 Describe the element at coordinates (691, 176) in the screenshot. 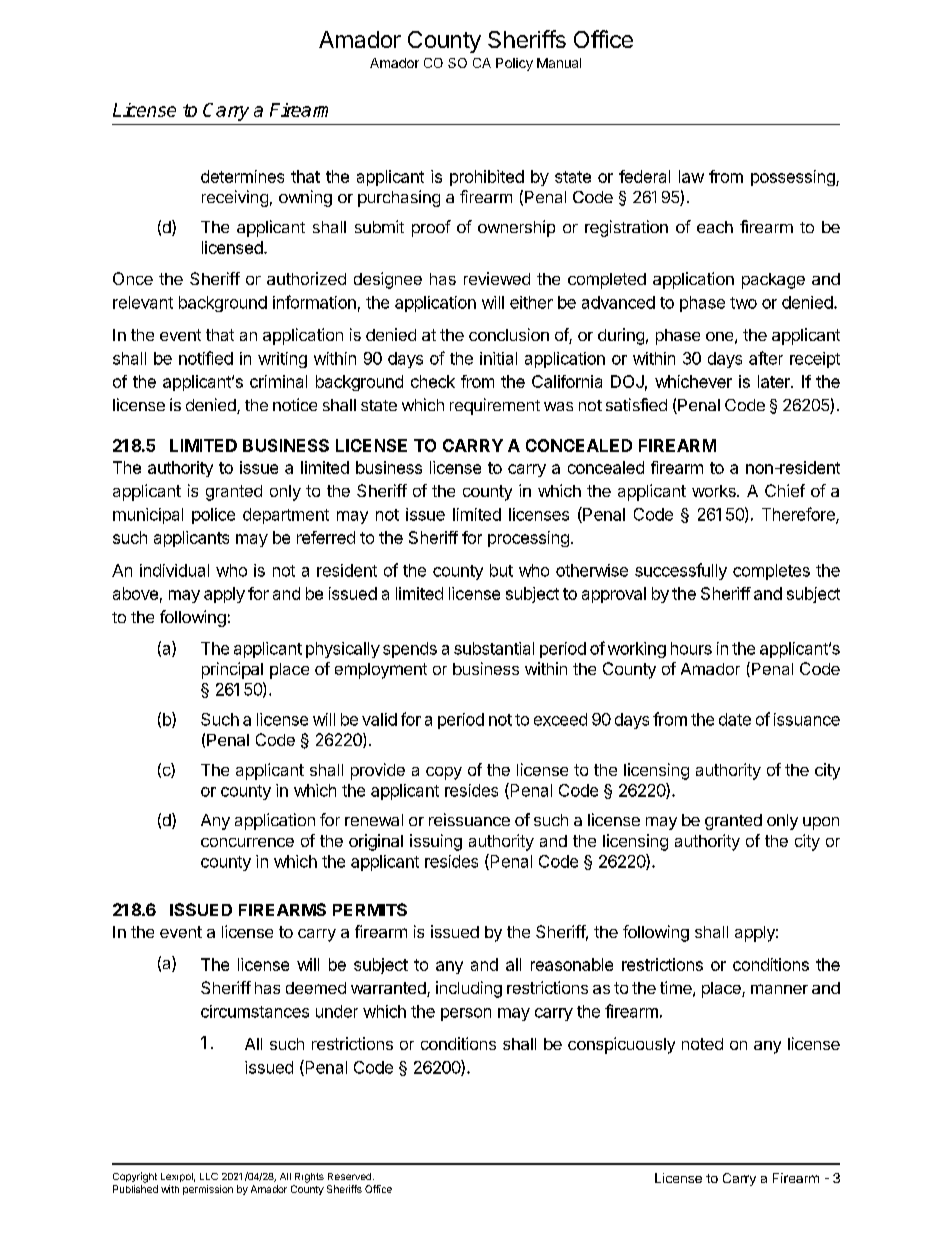

I see `law` at that location.
